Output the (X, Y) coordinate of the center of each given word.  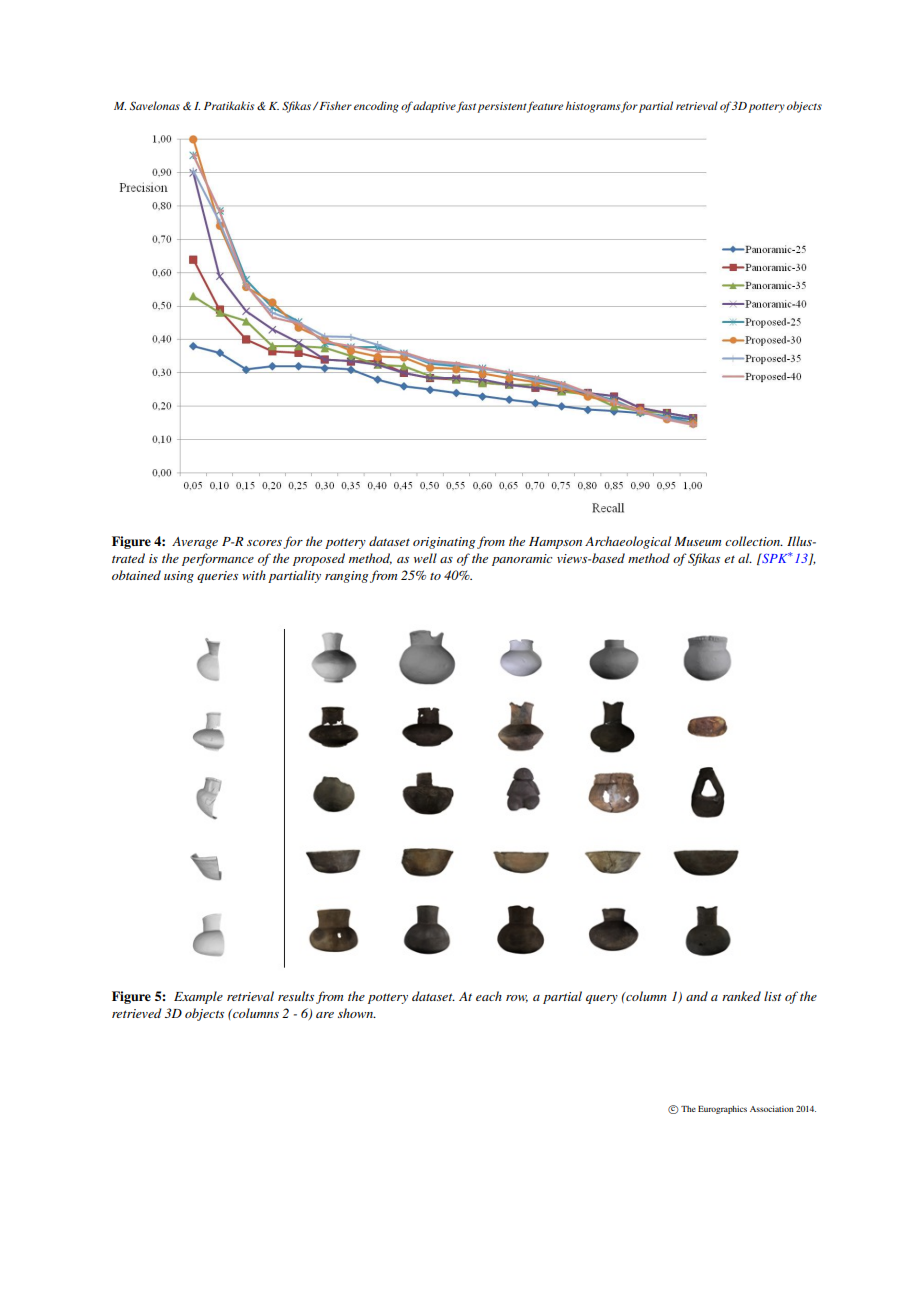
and (697, 996)
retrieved (137, 1013)
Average (195, 543)
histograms (593, 107)
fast (467, 107)
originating (444, 543)
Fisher (334, 105)
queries (217, 577)
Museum (697, 541)
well (425, 558)
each (489, 996)
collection (754, 541)
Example (198, 997)
